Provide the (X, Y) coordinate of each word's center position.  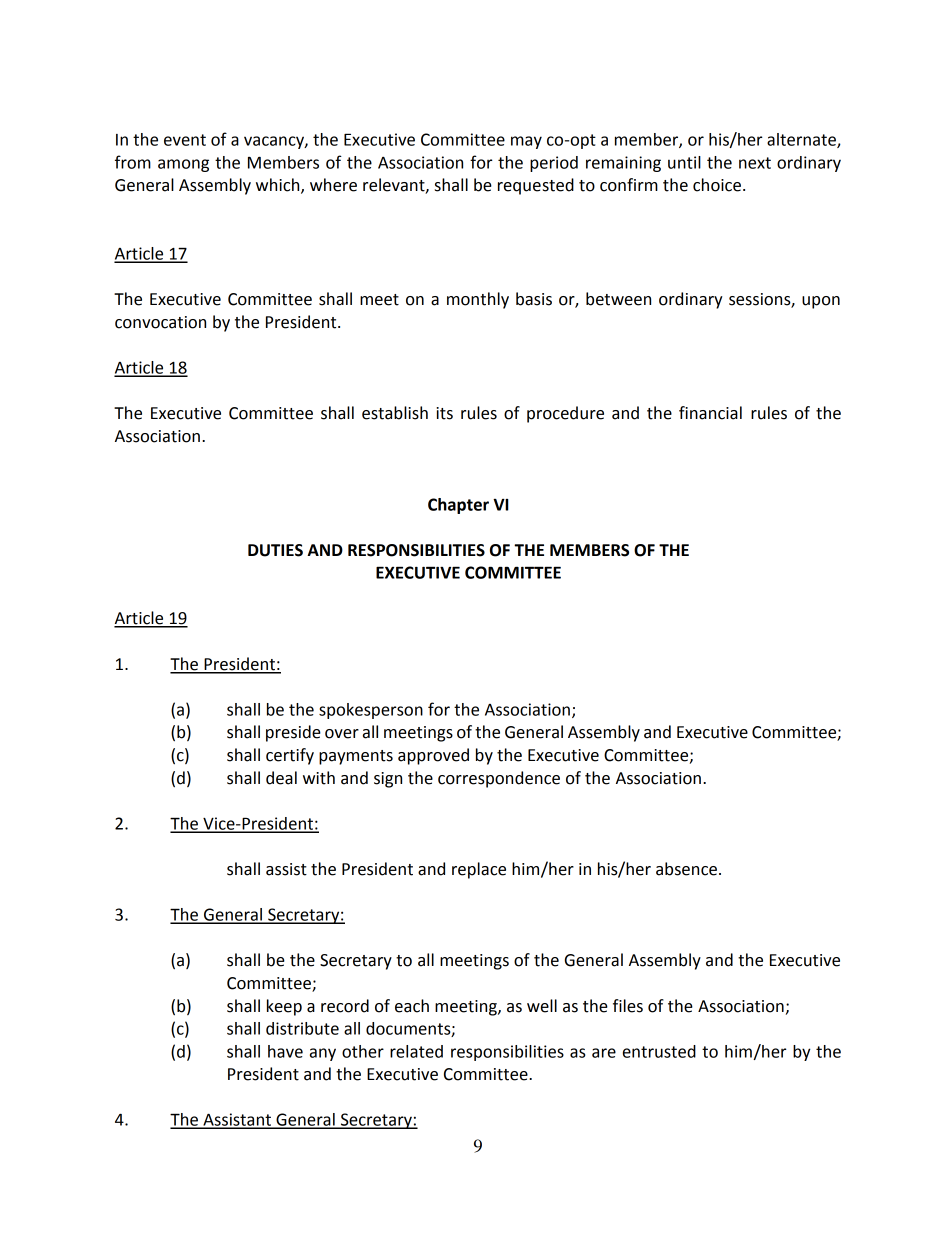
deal (281, 778)
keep (284, 1007)
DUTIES (275, 550)
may (526, 142)
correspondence (499, 779)
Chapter (458, 506)
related (416, 1051)
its (444, 413)
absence (686, 869)
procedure (565, 414)
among (183, 165)
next (755, 163)
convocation (160, 322)
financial (710, 413)
